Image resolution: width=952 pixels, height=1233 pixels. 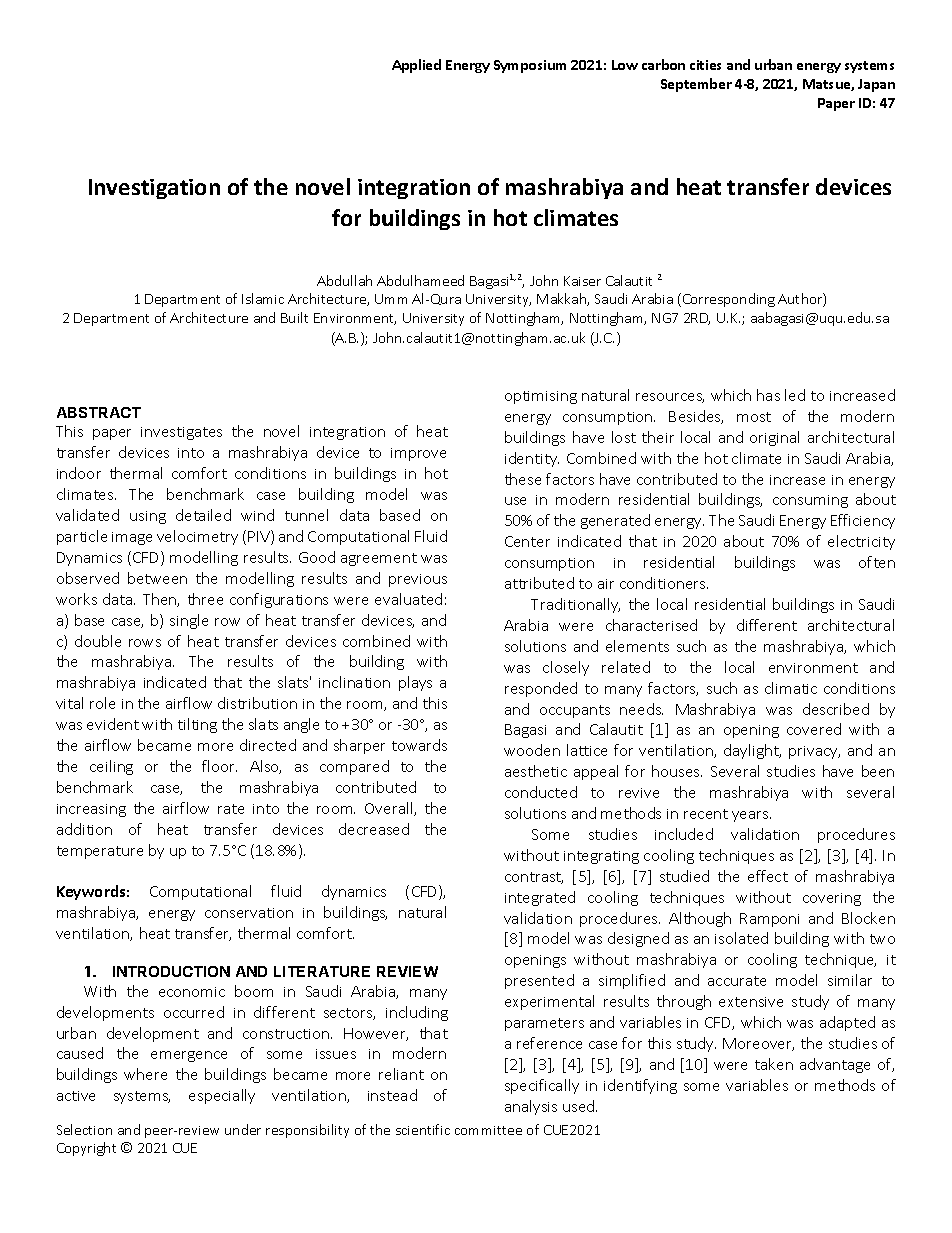 What do you see at coordinates (181, 433) in the screenshot?
I see `investigates` at bounding box center [181, 433].
